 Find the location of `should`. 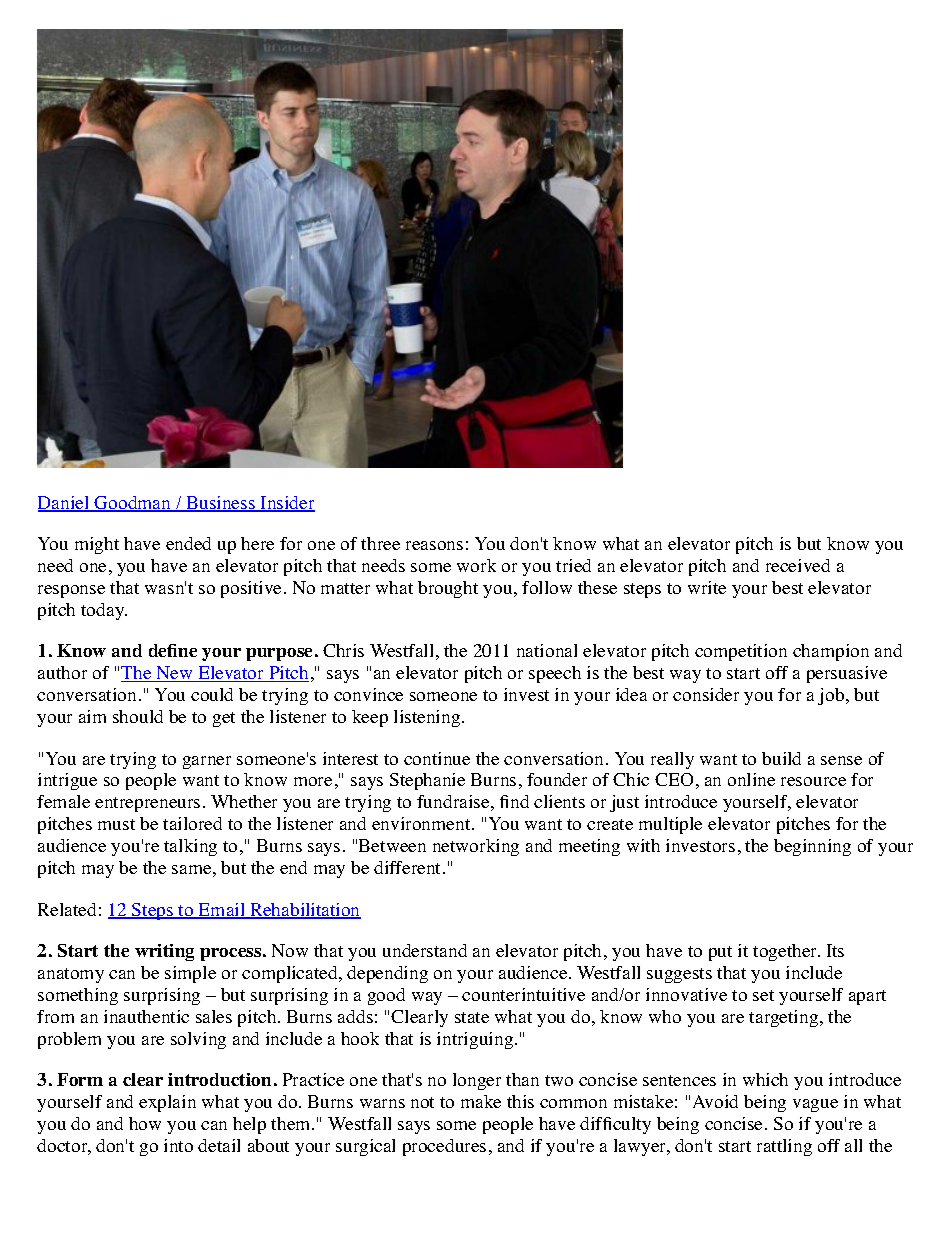

should is located at coordinates (138, 716).
